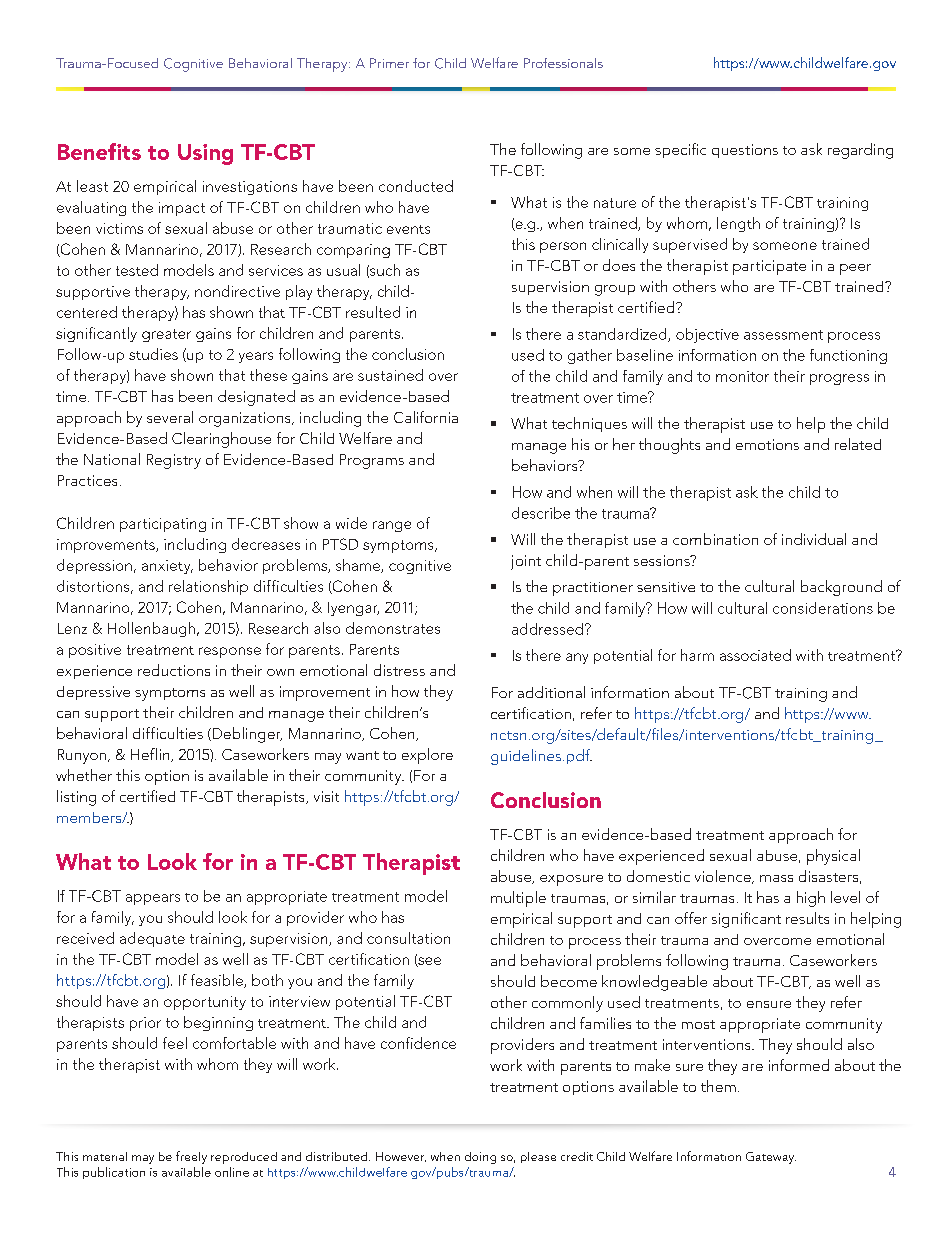  I want to click on Gateway, so click(771, 1158).
